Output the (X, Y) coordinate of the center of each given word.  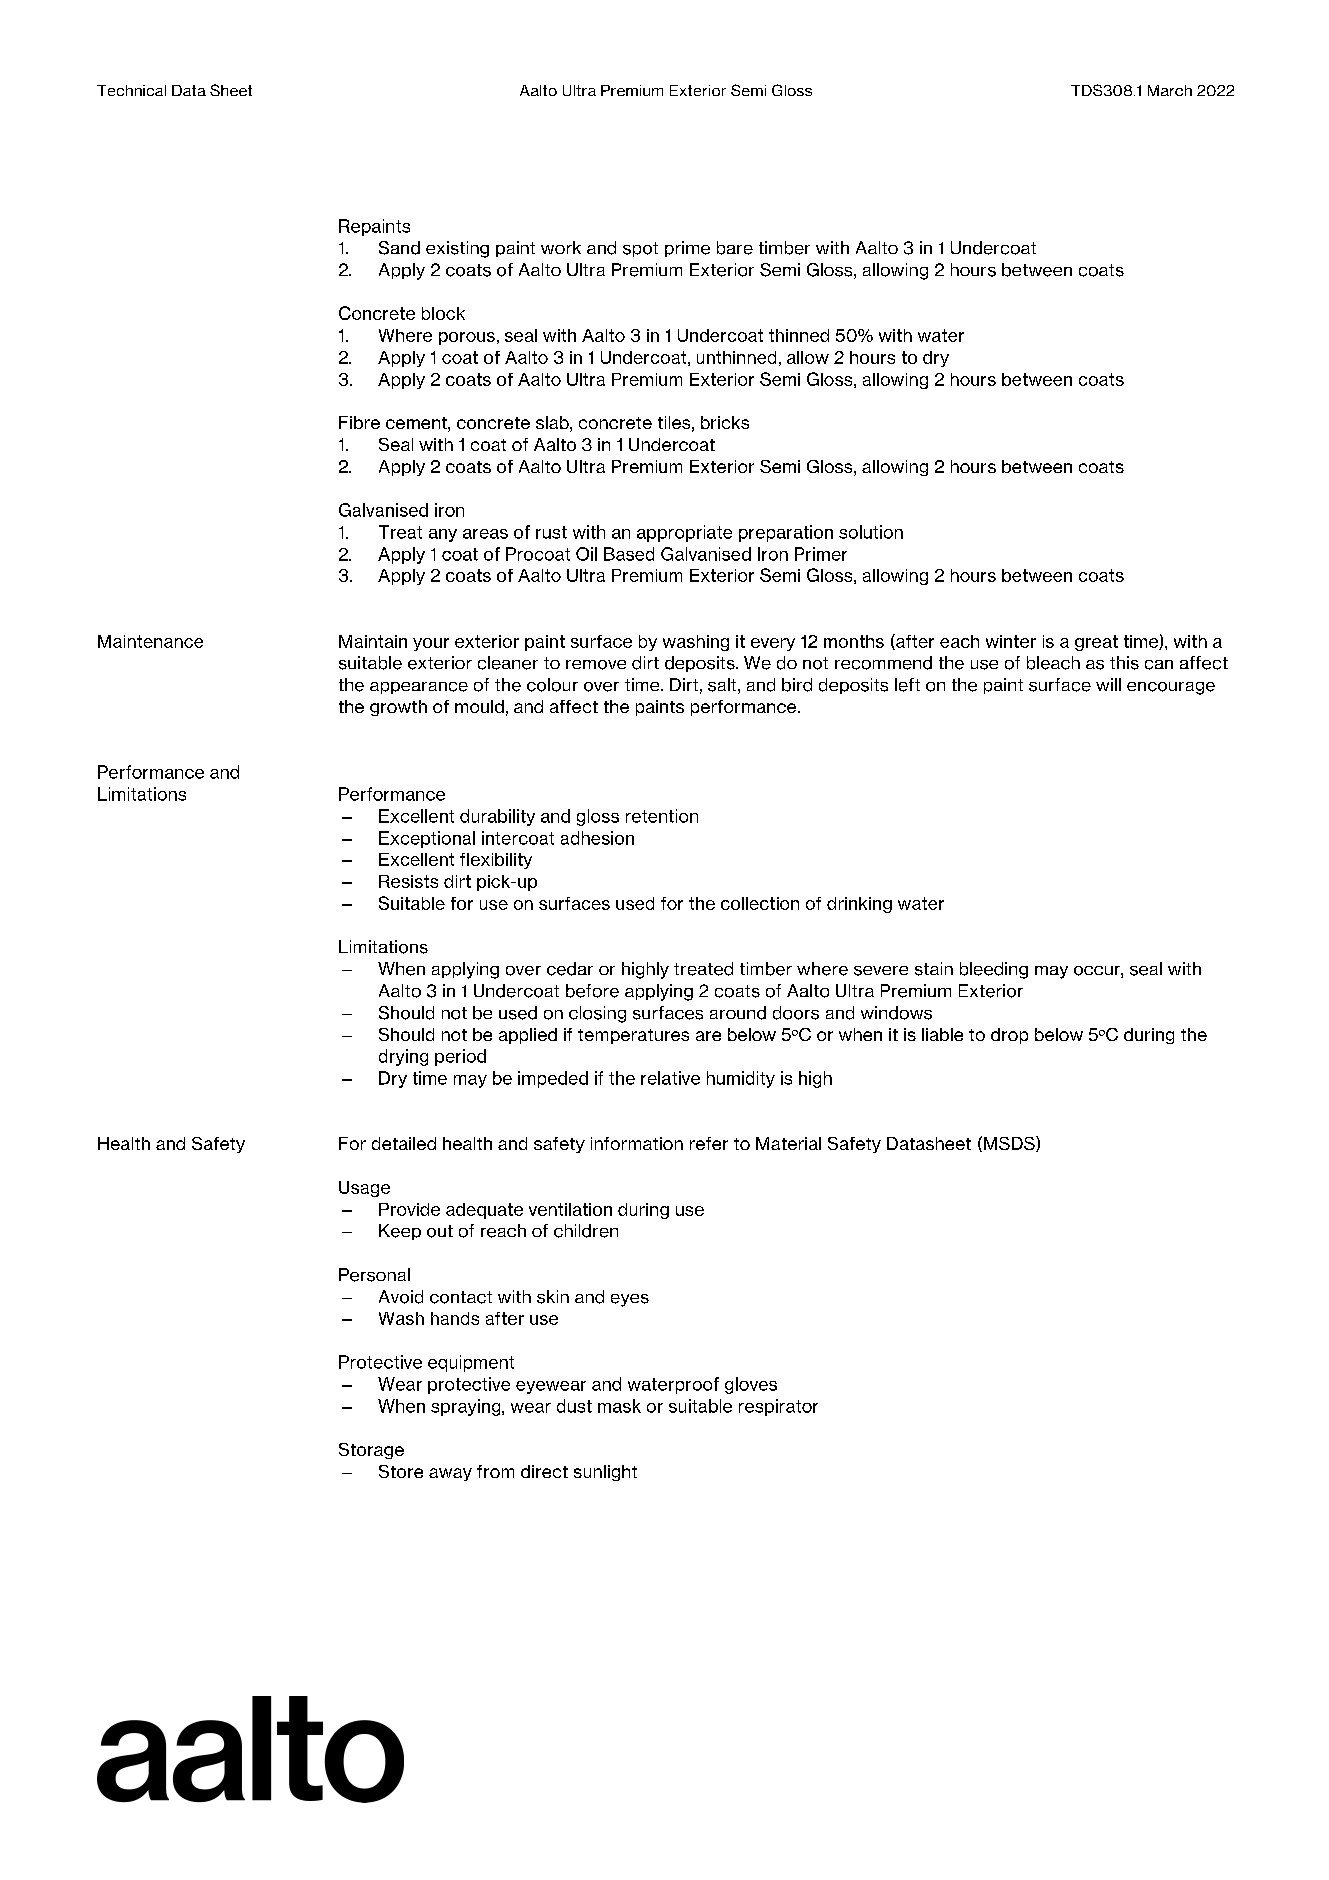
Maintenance (150, 641)
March (1170, 90)
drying (403, 1057)
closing (597, 1014)
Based (629, 554)
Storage (371, 1451)
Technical (131, 90)
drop (1009, 1036)
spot (640, 249)
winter (1011, 641)
